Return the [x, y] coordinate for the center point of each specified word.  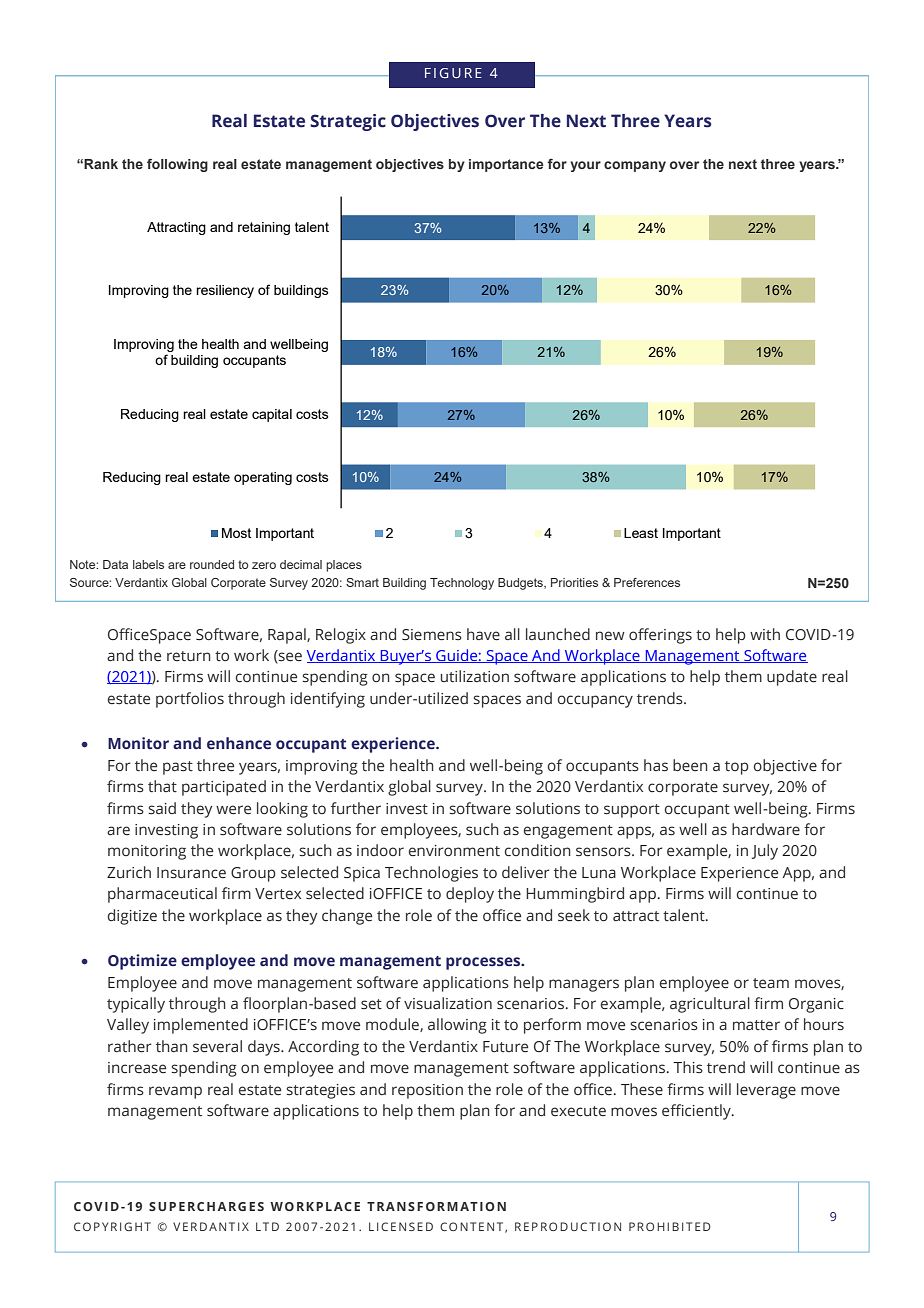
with [765, 634]
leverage [766, 1091]
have [483, 634]
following [177, 165]
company [635, 166]
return [189, 656]
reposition [427, 1091]
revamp [175, 1092]
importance [506, 165]
